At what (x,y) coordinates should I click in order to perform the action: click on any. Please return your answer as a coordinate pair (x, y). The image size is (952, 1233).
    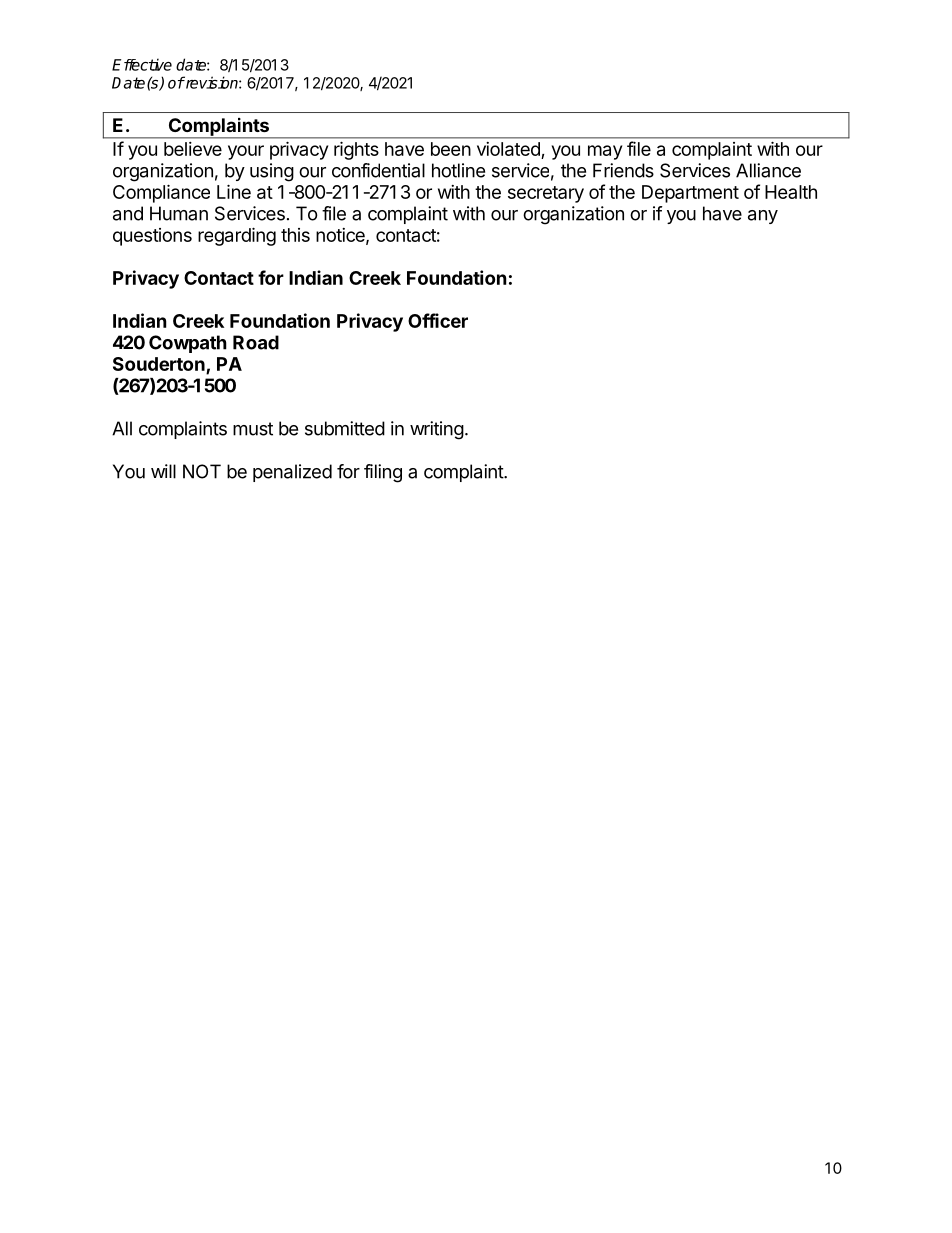
    Looking at the image, I should click on (763, 217).
